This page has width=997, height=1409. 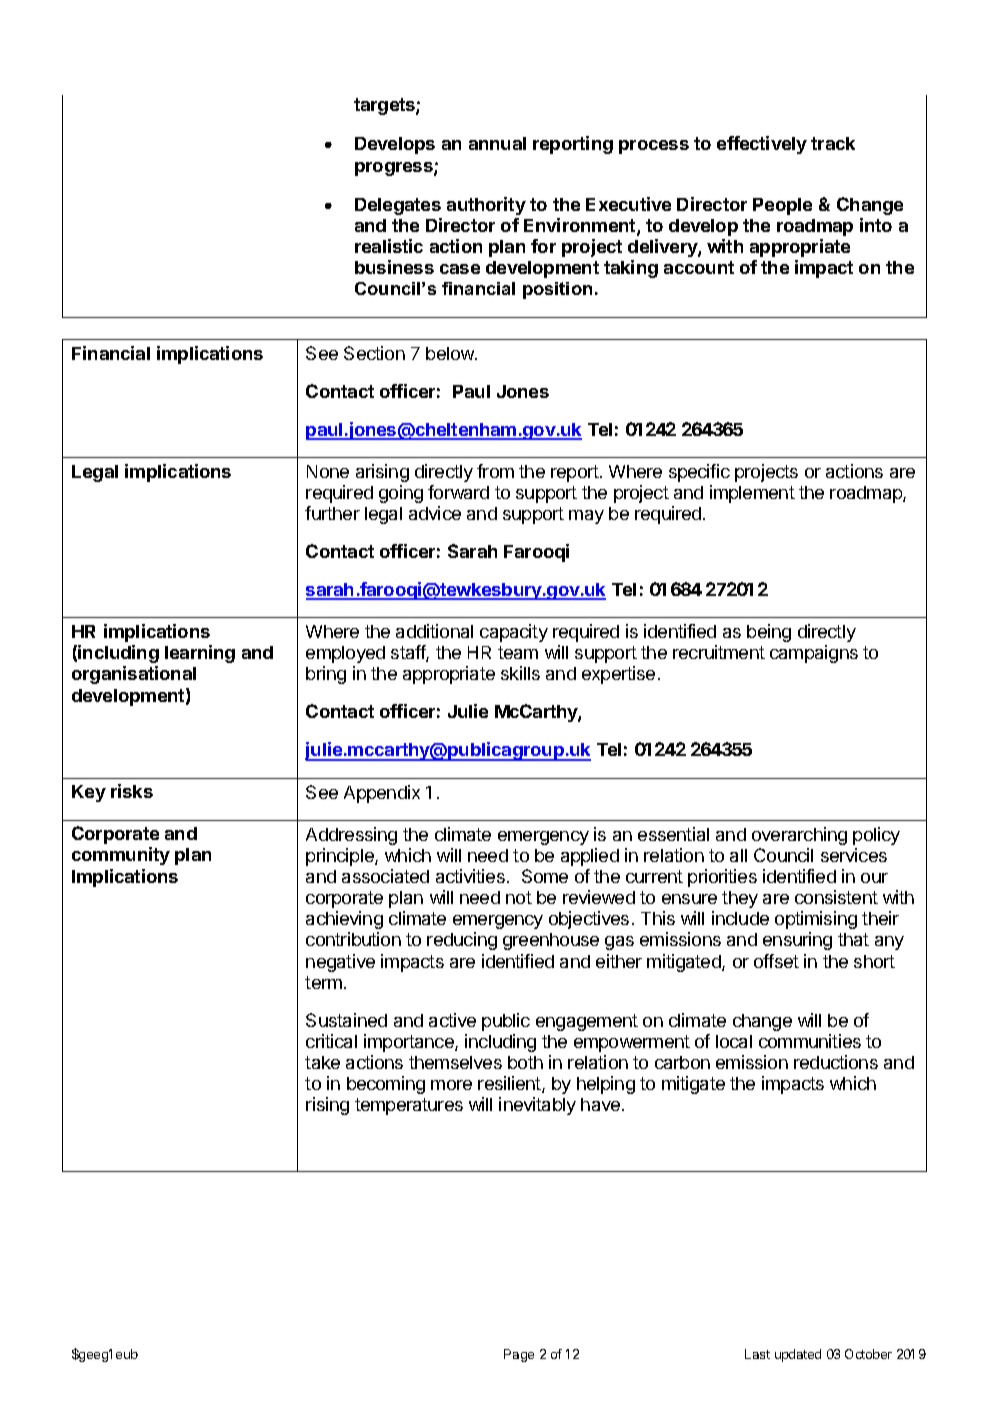 What do you see at coordinates (200, 654) in the page?
I see `learning` at bounding box center [200, 654].
